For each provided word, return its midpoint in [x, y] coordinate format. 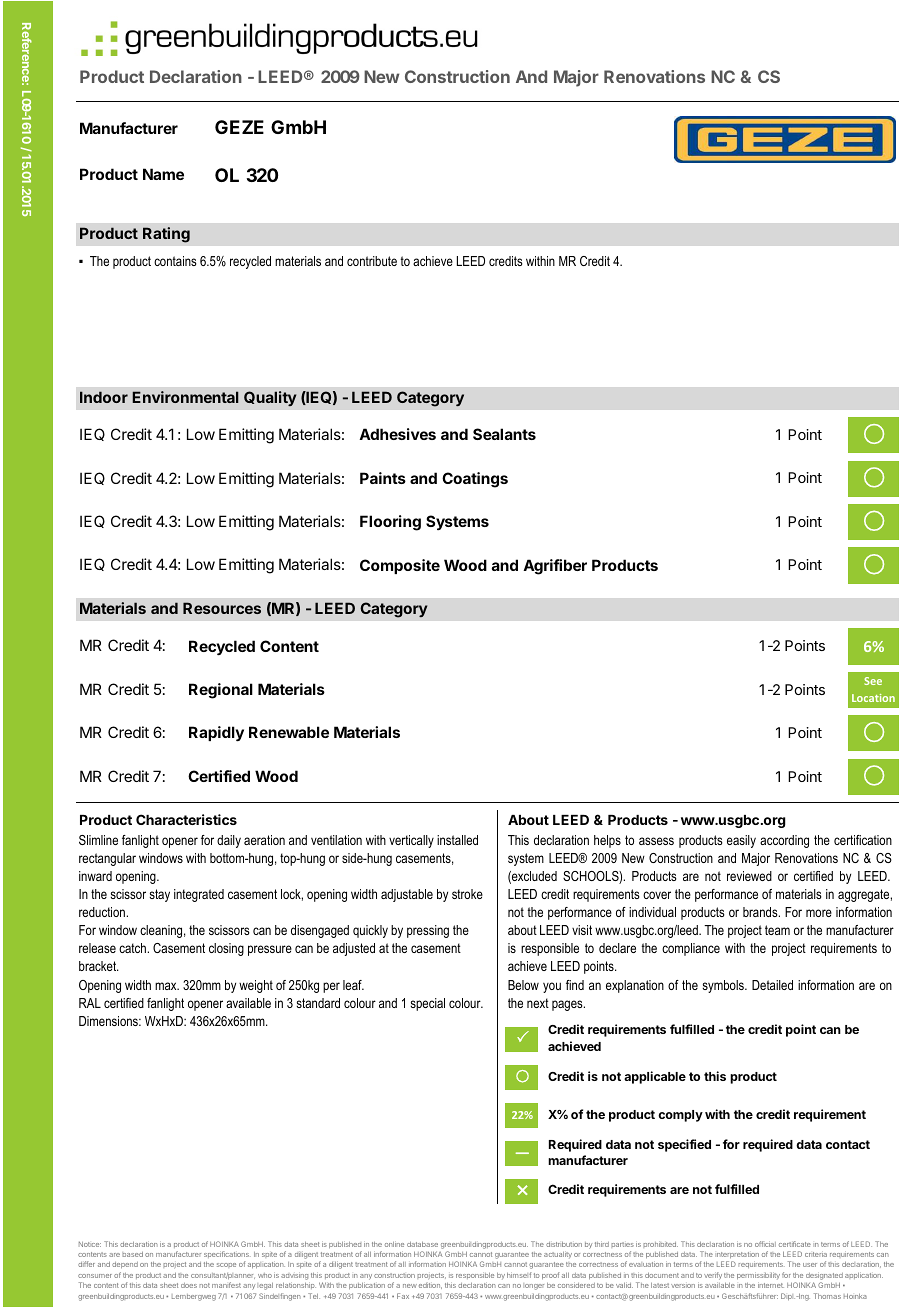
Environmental [185, 397]
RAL [90, 1003]
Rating [166, 235]
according [784, 841]
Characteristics [186, 819]
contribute [372, 261]
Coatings [475, 480]
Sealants [504, 434]
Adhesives [397, 434]
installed [457, 840]
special [427, 1004]
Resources [222, 608]
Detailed [772, 985]
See [873, 681]
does [189, 1285]
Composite [400, 566]
